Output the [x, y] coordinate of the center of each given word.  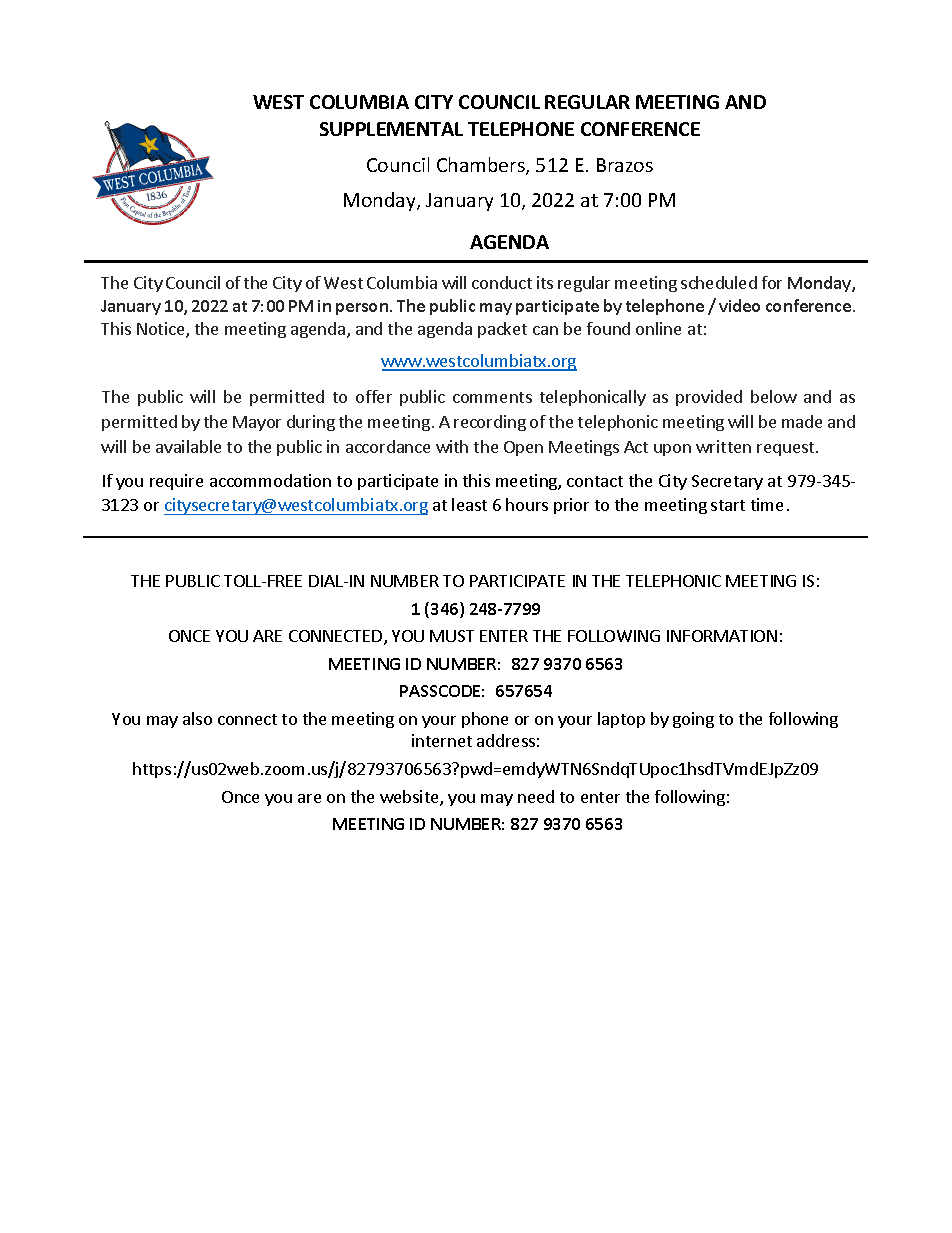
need [536, 796]
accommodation [270, 480]
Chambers [482, 166]
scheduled [719, 282]
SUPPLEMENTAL [391, 129]
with [452, 446]
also [197, 718]
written [723, 446]
